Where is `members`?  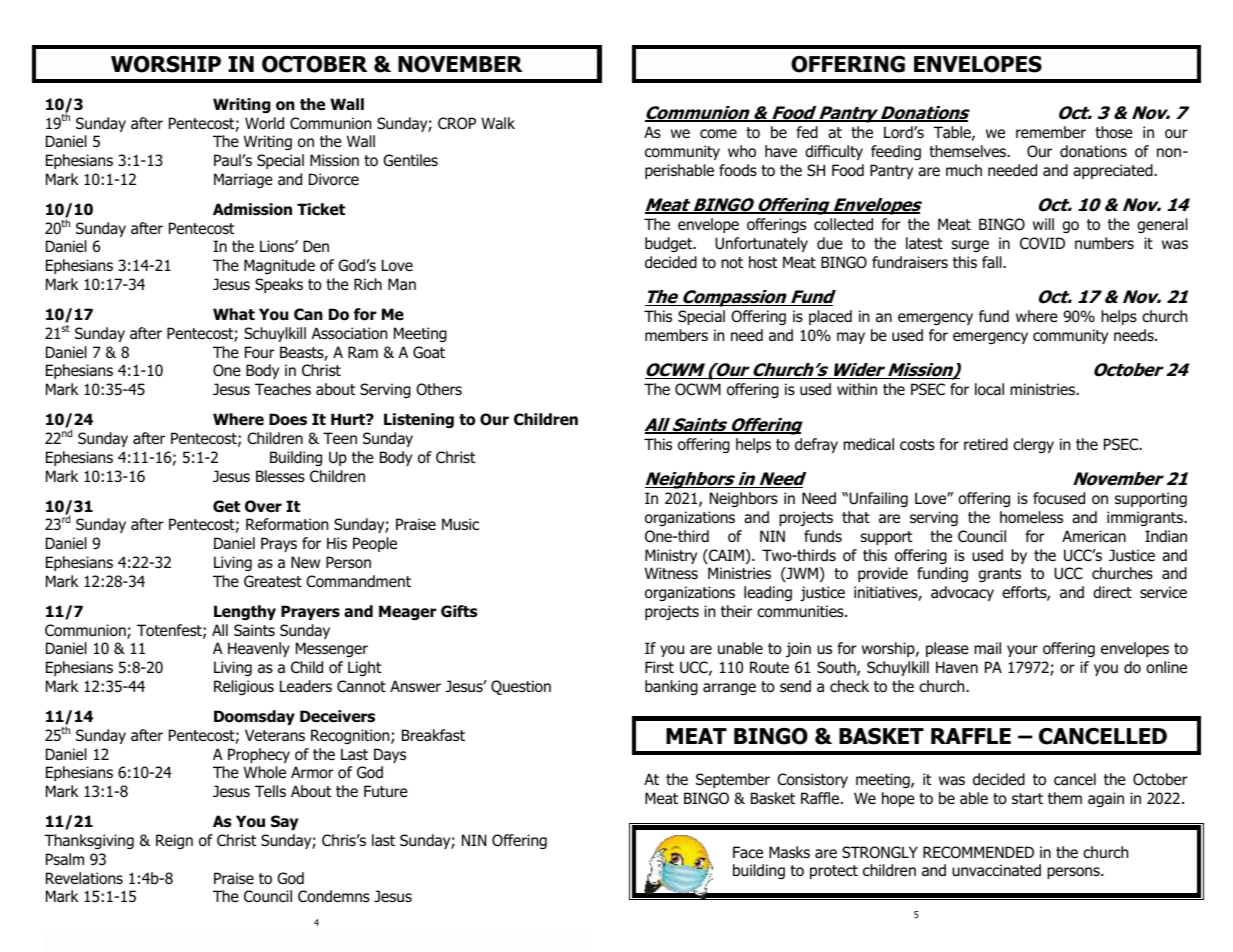
members is located at coordinates (676, 335).
